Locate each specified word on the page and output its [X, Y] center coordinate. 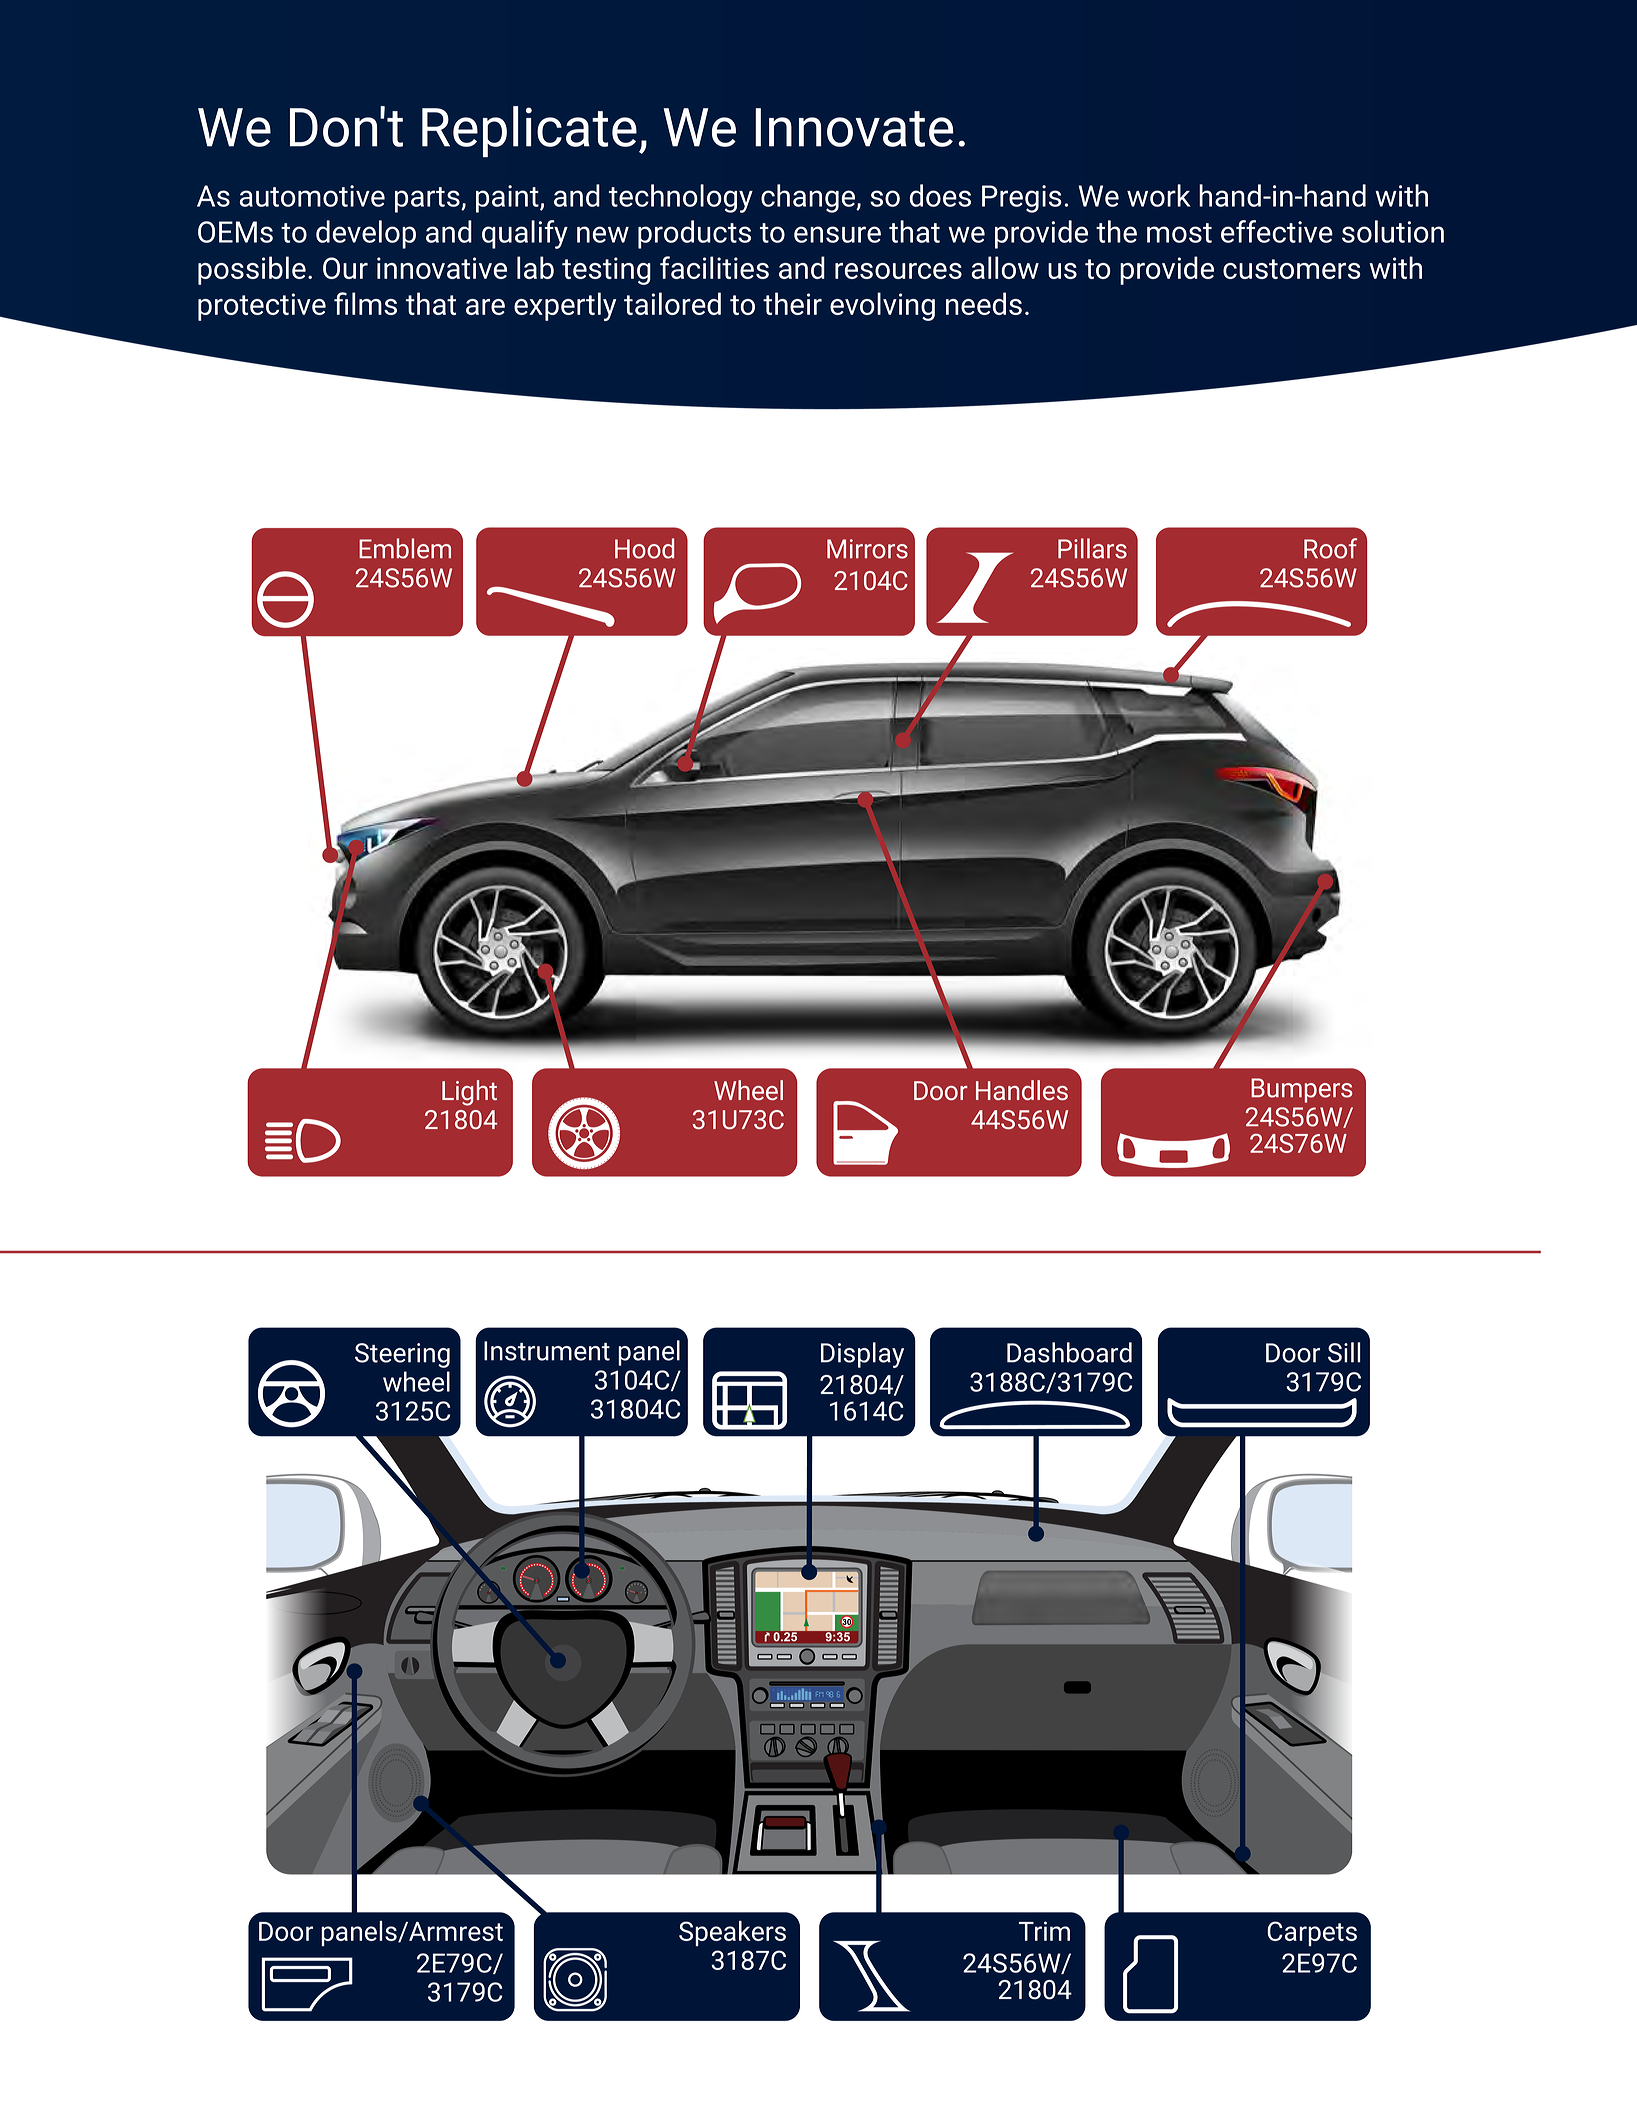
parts [428, 200]
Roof [1330, 548]
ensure [837, 234]
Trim [1044, 1931]
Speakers [732, 1933]
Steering [402, 1355]
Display [862, 1355]
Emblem [405, 548]
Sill [1344, 1352]
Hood [644, 548]
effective [1277, 231]
